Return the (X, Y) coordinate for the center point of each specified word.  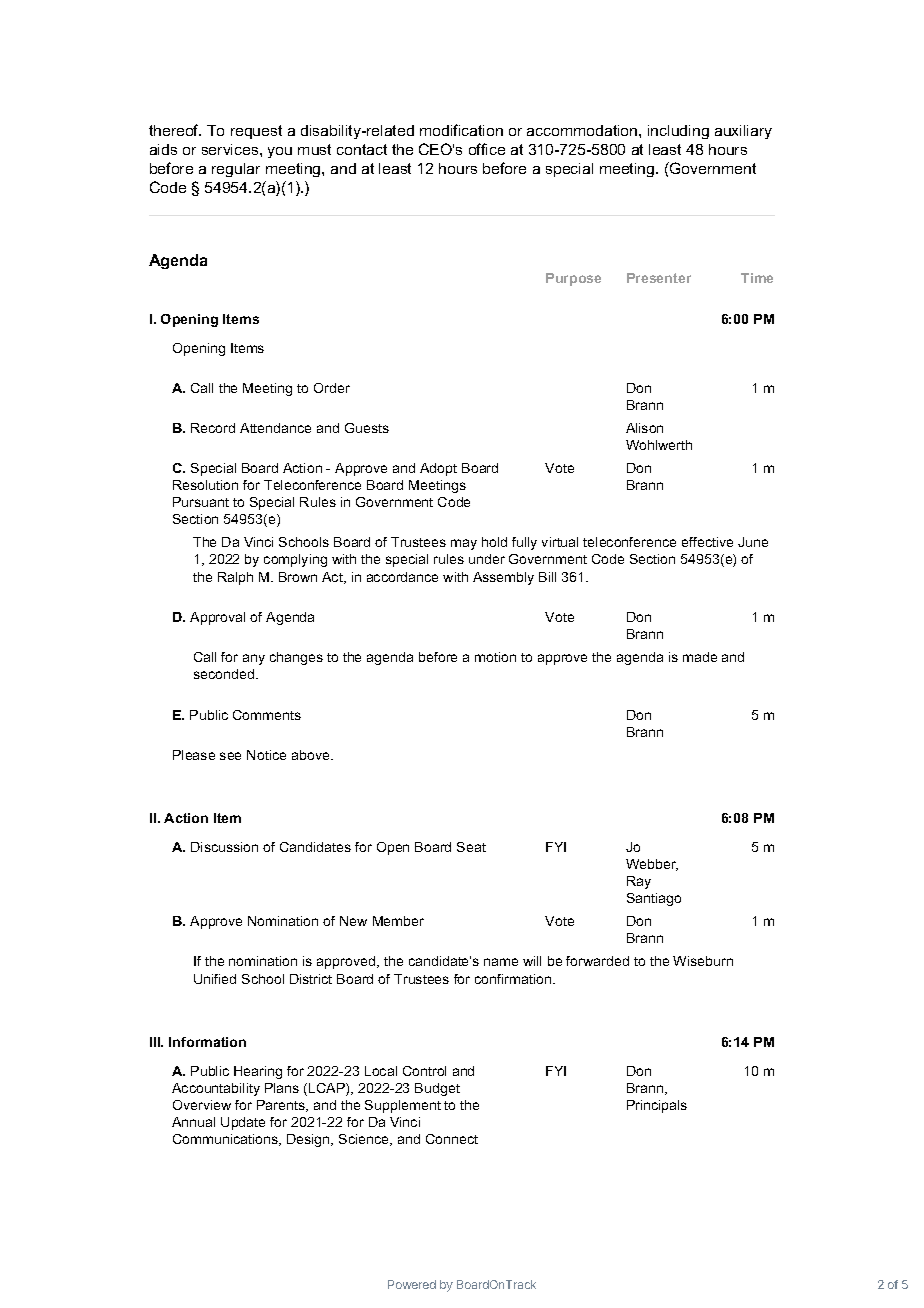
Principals (657, 1106)
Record (213, 428)
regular (236, 170)
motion (495, 657)
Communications (226, 1140)
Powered (412, 1284)
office (487, 149)
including (678, 132)
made (700, 657)
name (501, 962)
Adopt (438, 469)
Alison (644, 428)
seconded (225, 674)
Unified (215, 979)
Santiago (654, 899)
